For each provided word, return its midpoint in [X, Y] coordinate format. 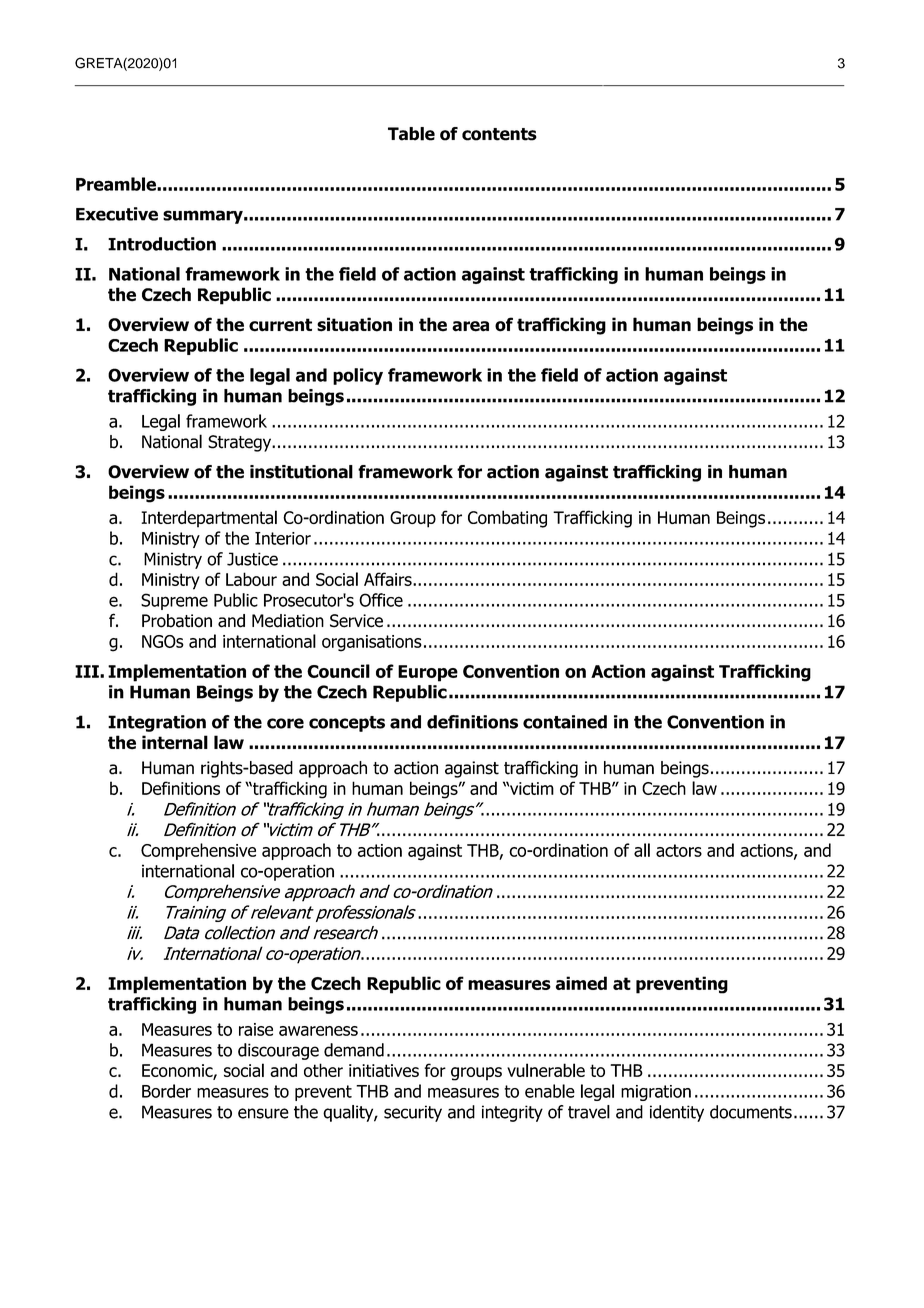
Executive [117, 214]
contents [499, 134]
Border [166, 1091]
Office [381, 600]
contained [565, 722]
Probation [177, 621]
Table [411, 134]
